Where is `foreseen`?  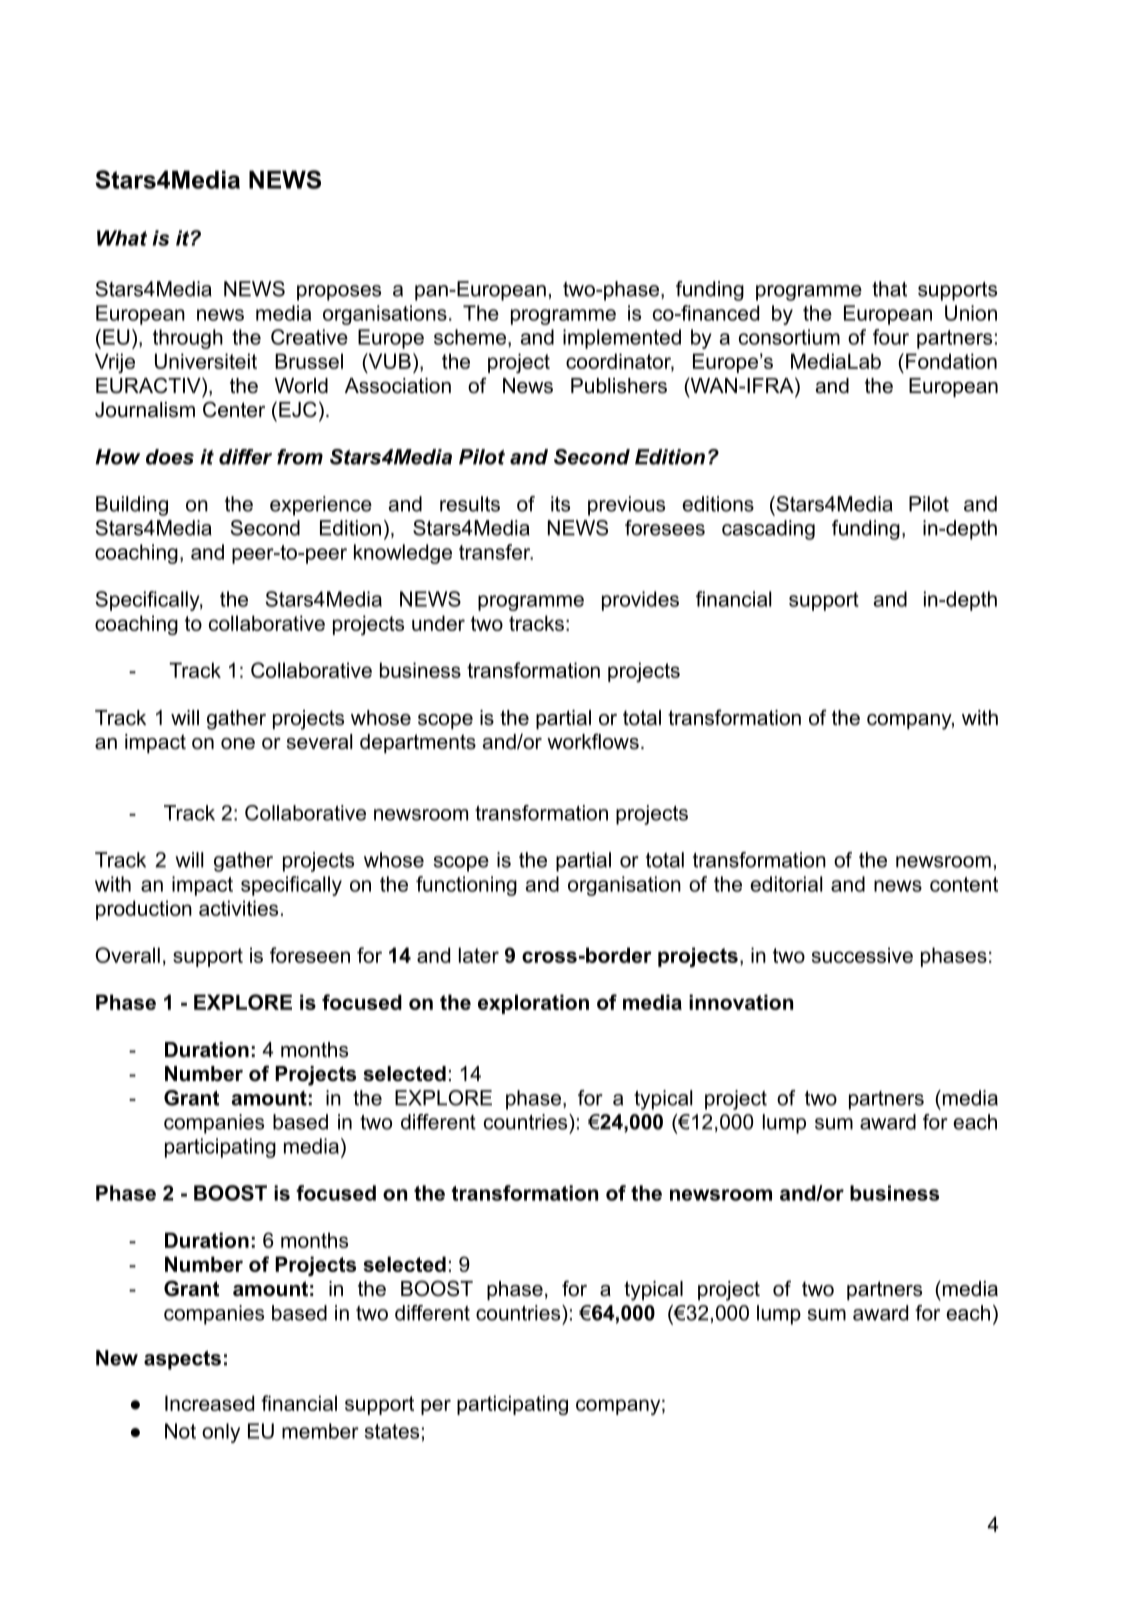
foreseen is located at coordinates (310, 955).
